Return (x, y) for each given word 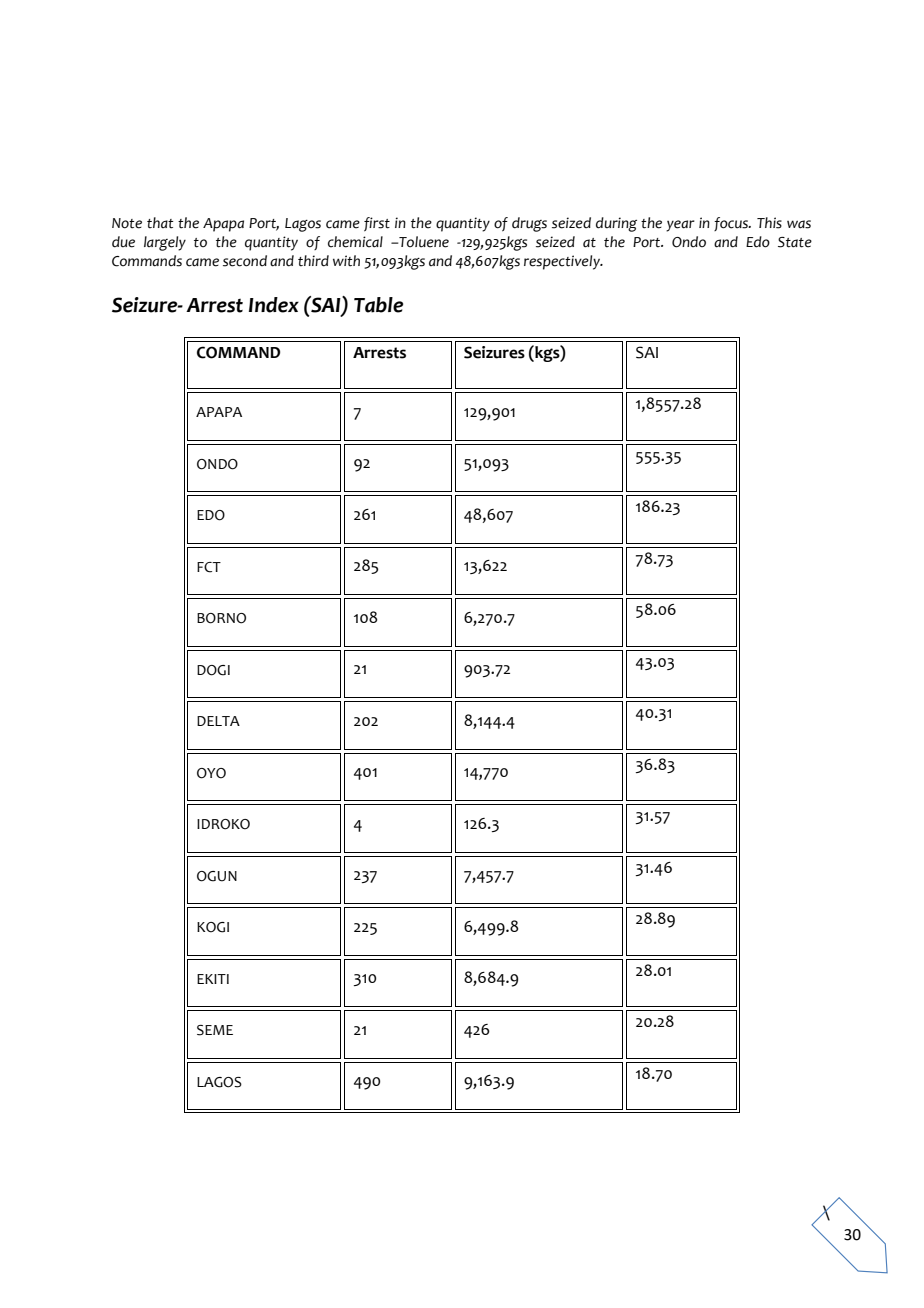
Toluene (423, 242)
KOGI (213, 927)
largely (165, 243)
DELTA (218, 721)
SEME (215, 1030)
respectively (563, 262)
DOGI (213, 670)
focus (732, 224)
